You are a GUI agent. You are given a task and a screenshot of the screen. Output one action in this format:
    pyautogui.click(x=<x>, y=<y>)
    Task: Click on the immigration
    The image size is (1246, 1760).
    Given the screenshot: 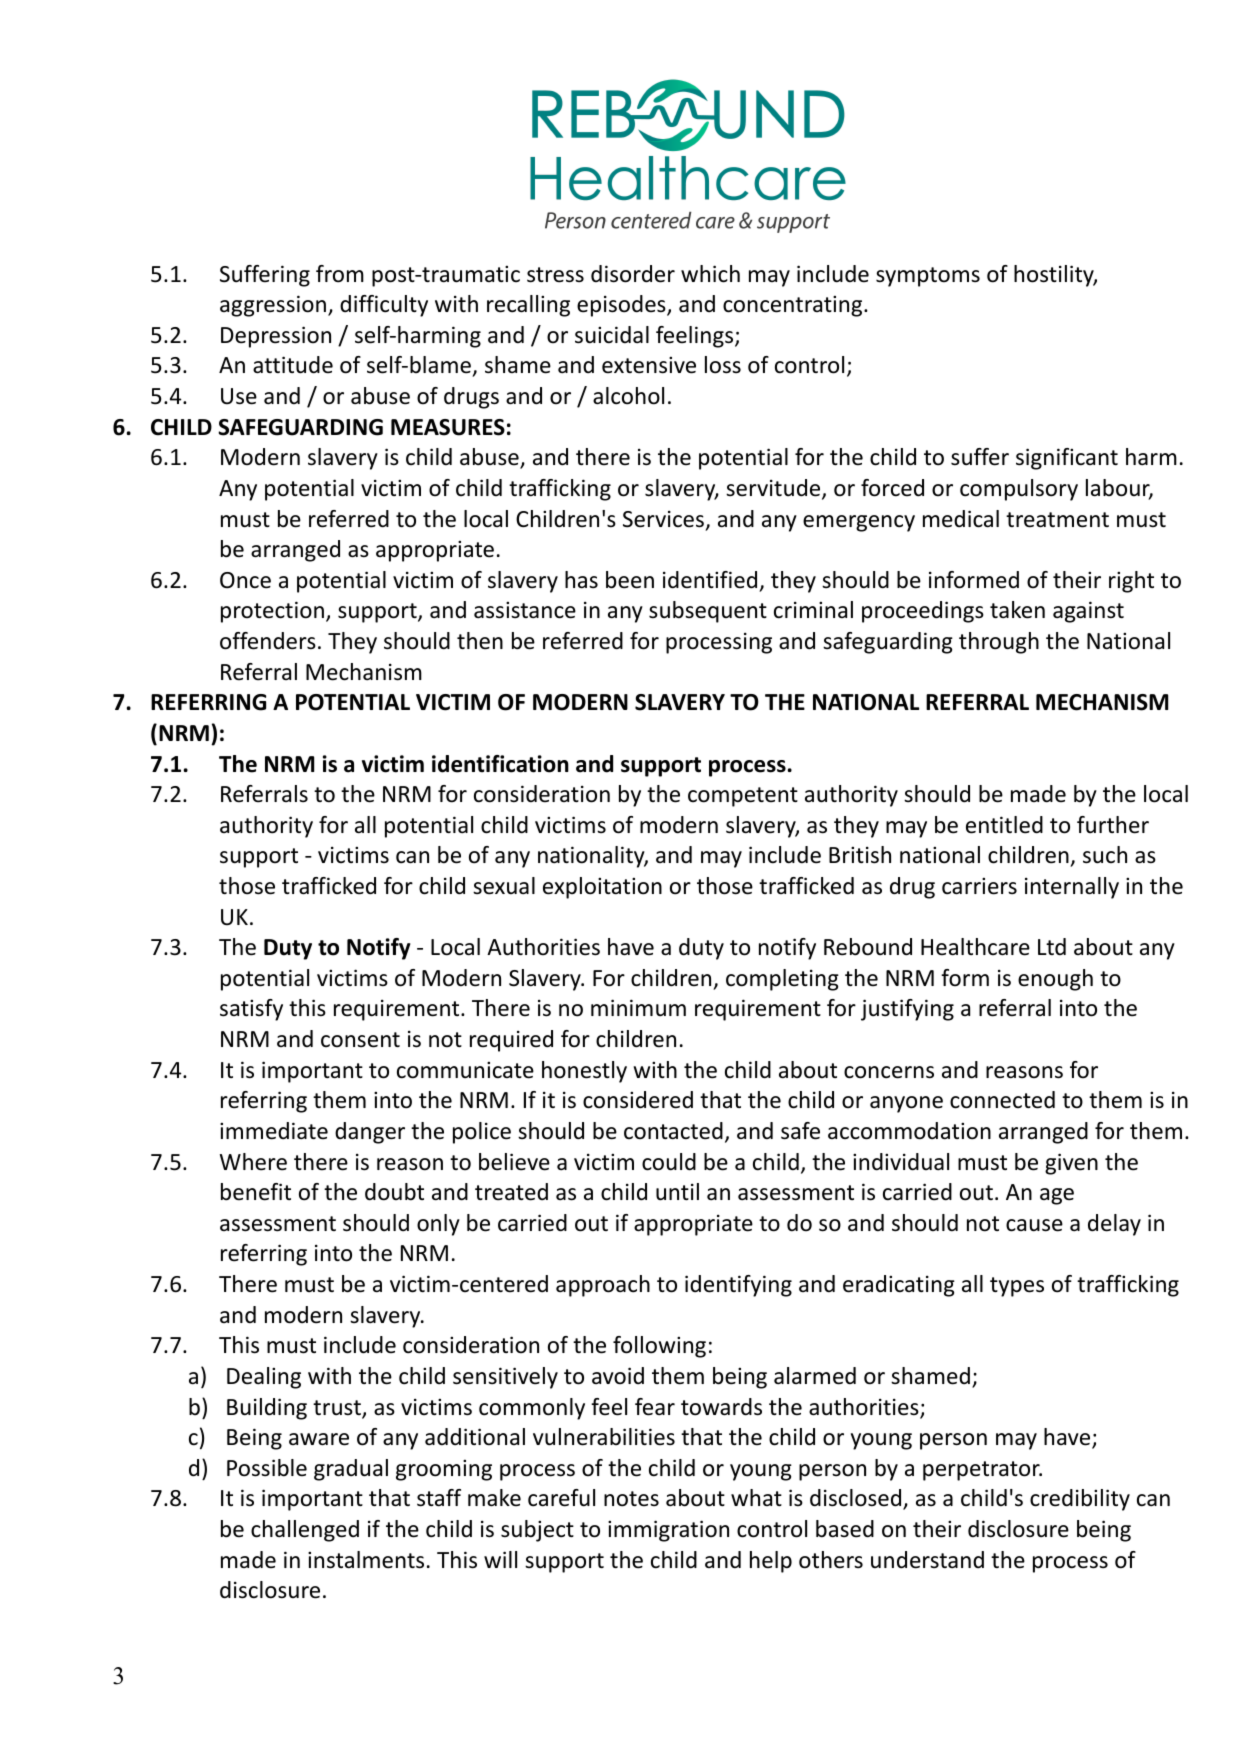 What is the action you would take?
    pyautogui.click(x=668, y=1531)
